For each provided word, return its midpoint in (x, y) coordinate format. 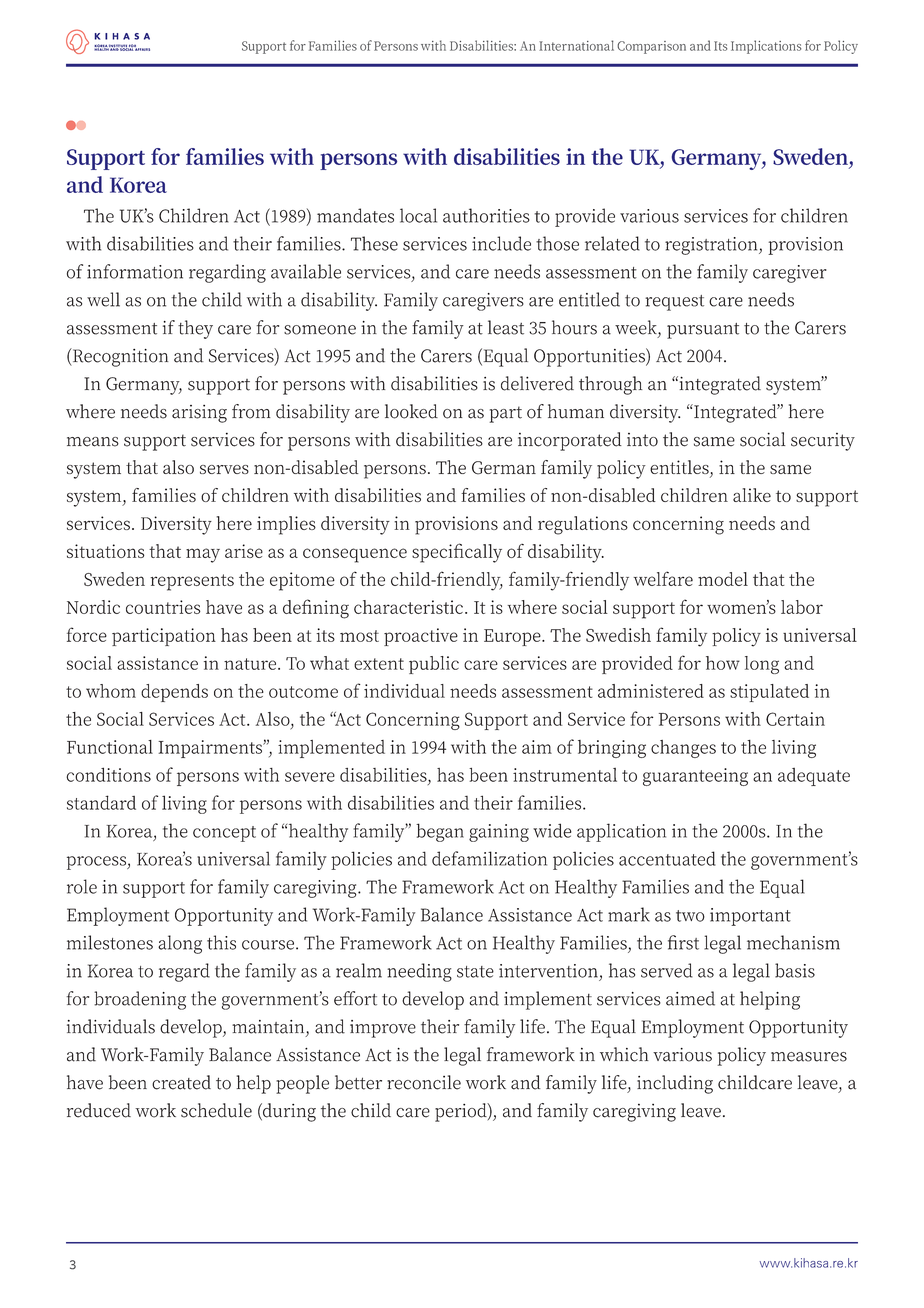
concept (224, 834)
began (440, 832)
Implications (766, 47)
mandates (355, 215)
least (506, 327)
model (723, 579)
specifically (457, 553)
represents (192, 582)
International (576, 45)
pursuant (703, 331)
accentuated (667, 858)
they (195, 329)
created (181, 1082)
